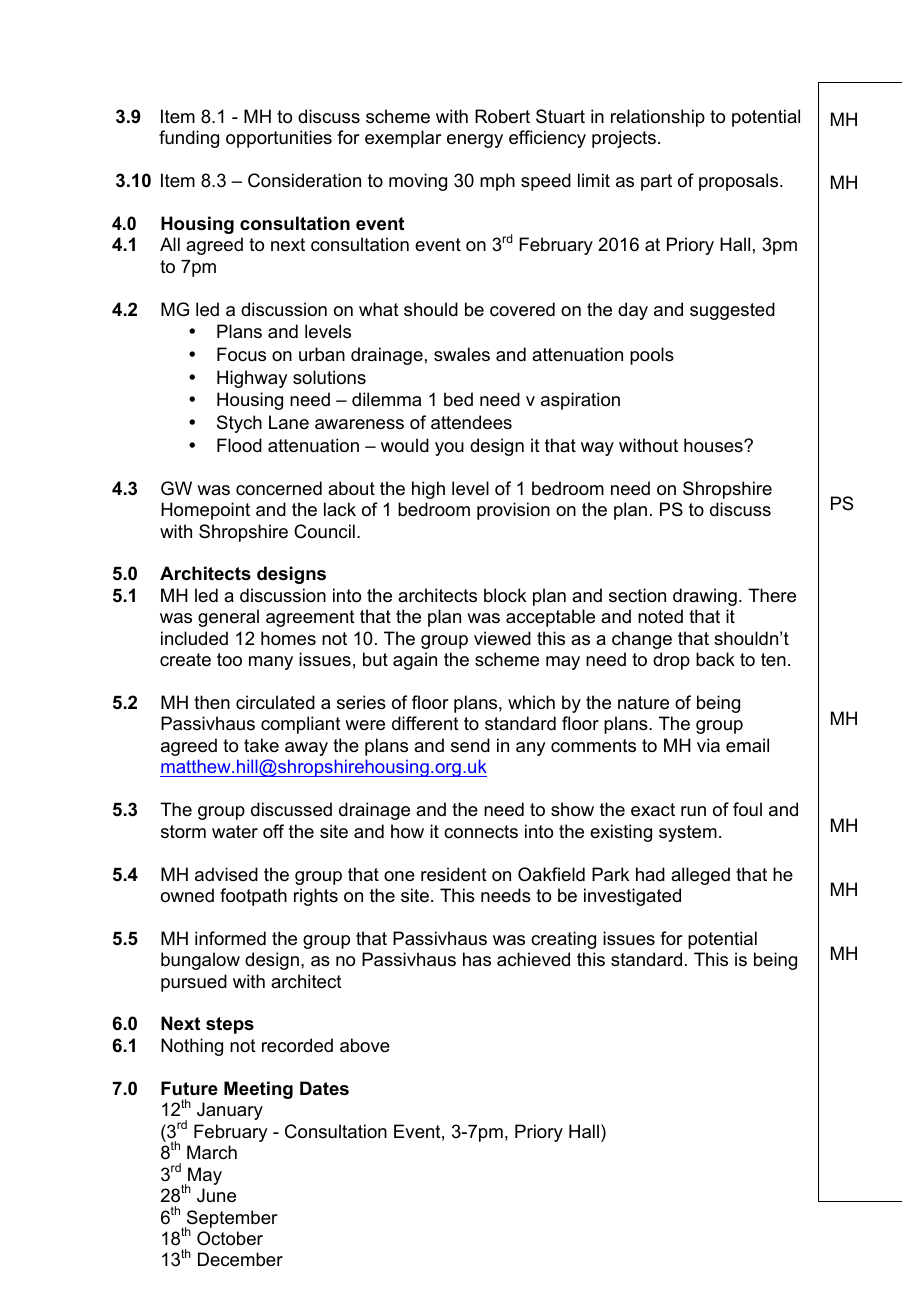 The width and height of the screenshot is (924, 1308). Describe the element at coordinates (475, 141) in the screenshot. I see `energy` at that location.
